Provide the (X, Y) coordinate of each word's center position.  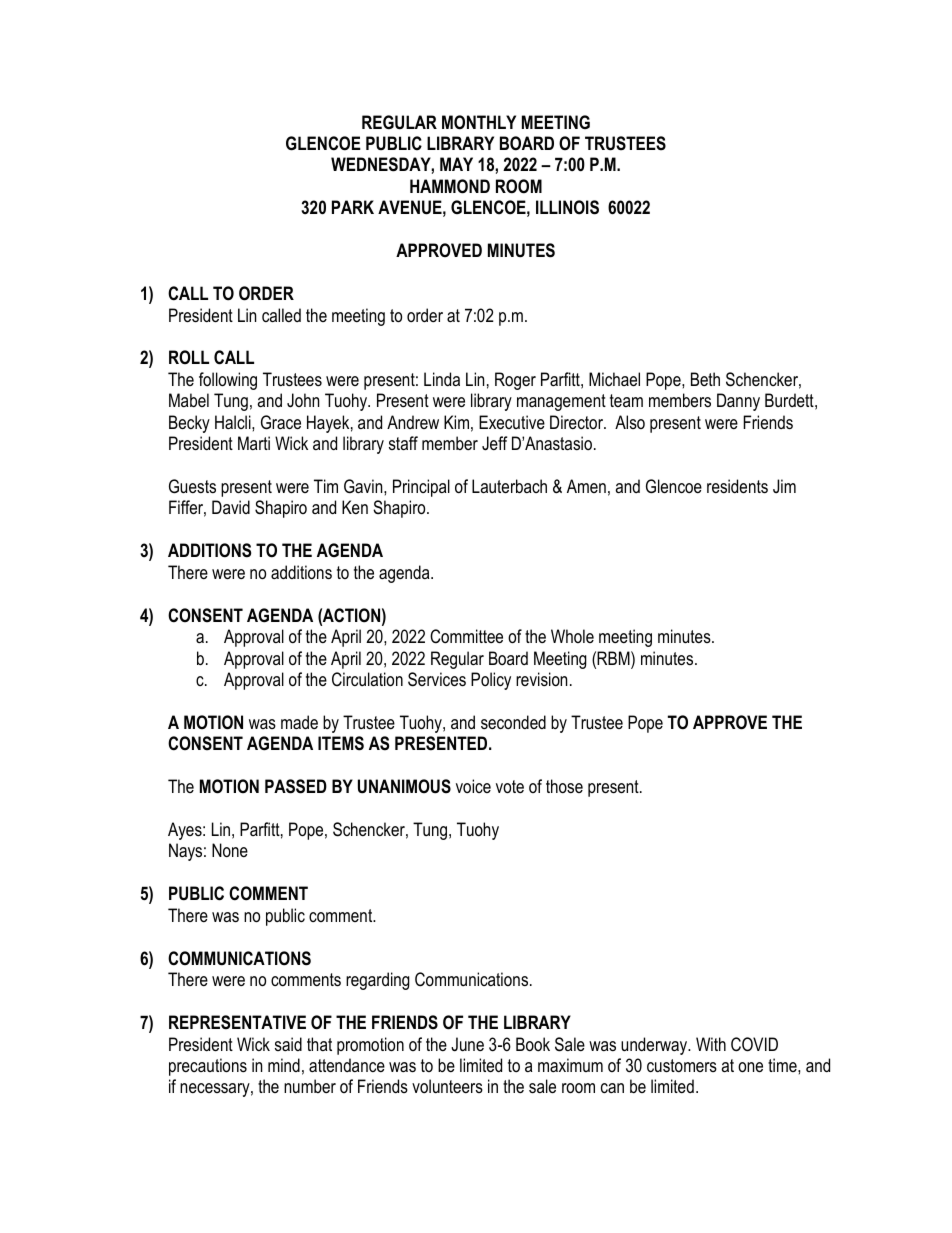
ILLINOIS (567, 207)
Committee (466, 636)
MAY (456, 164)
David (231, 507)
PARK (353, 207)
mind (284, 1065)
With (711, 1044)
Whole (572, 636)
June (467, 1044)
